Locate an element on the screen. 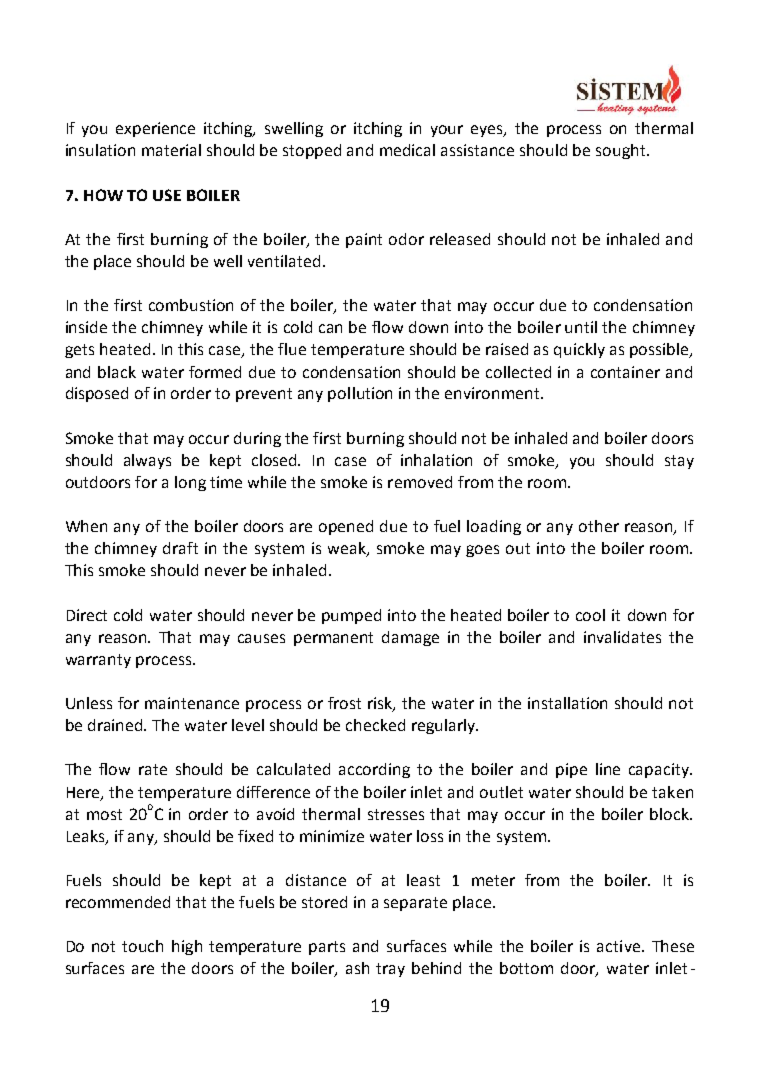 The image size is (760, 1078). sought is located at coordinates (622, 151).
